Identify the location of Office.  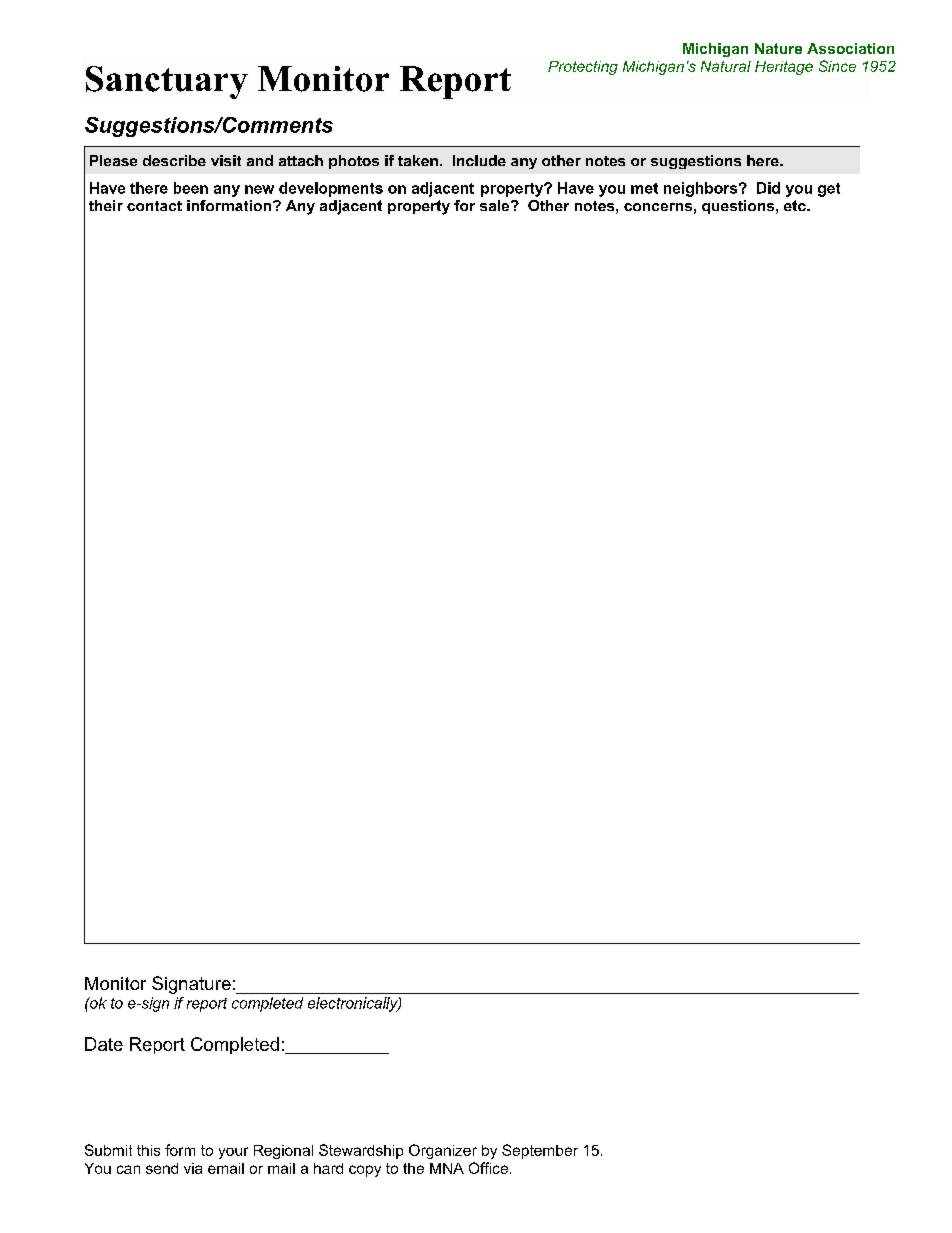
(488, 1168).
